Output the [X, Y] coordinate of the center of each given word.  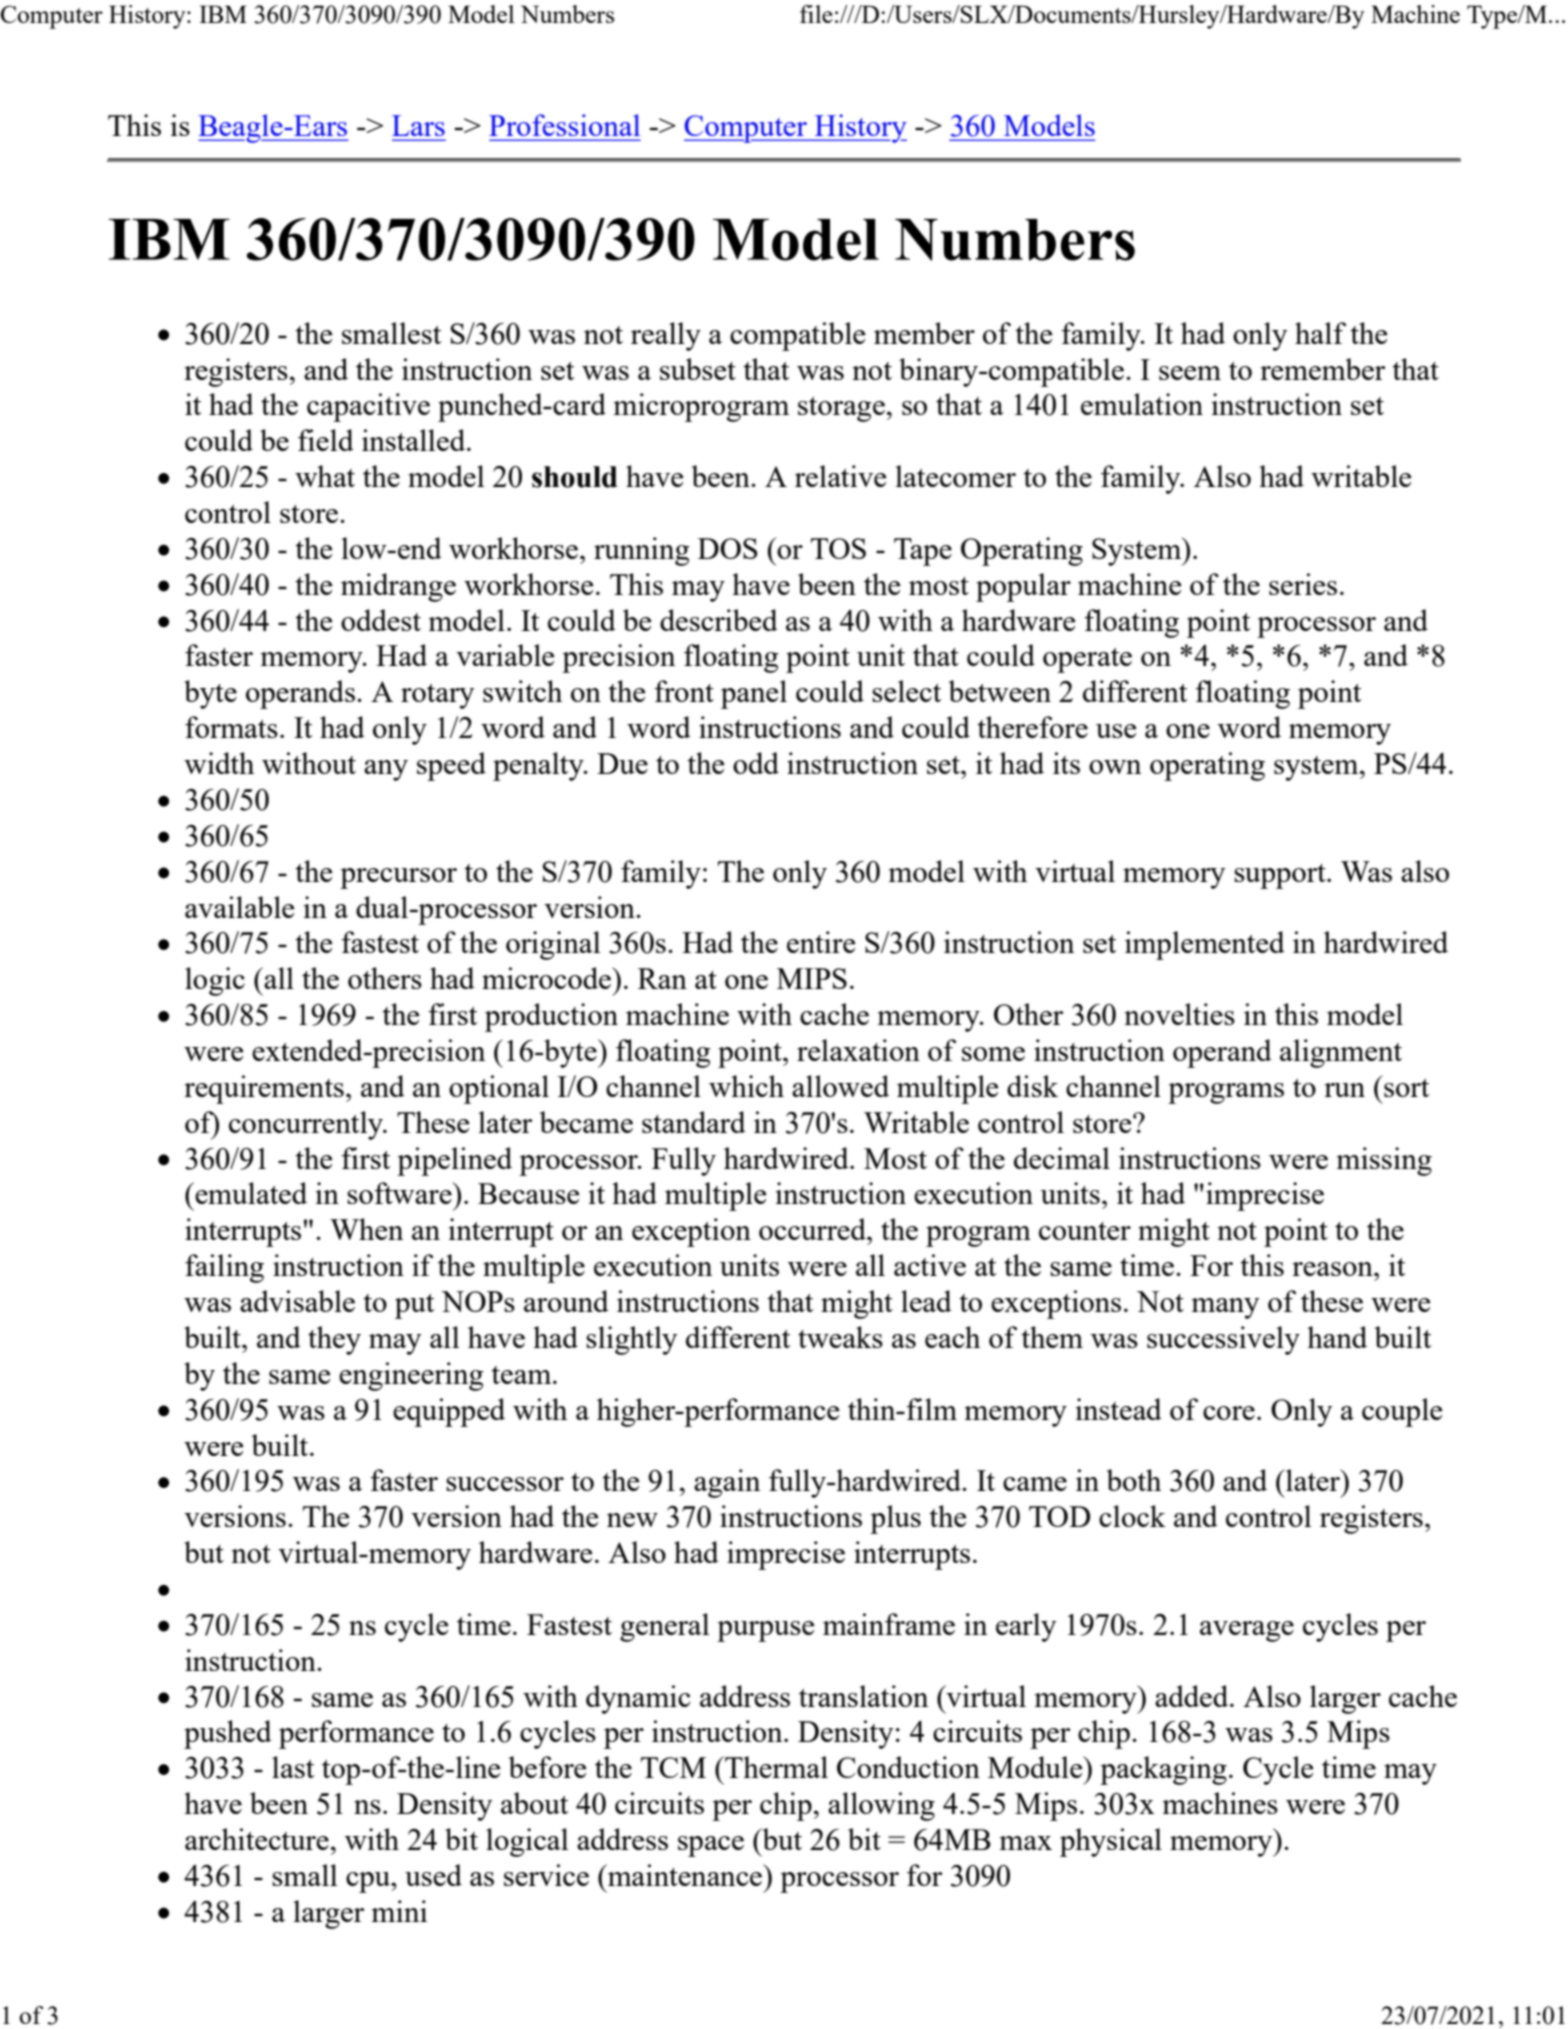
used [433, 1875]
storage [841, 409]
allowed [840, 1086]
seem [1190, 373]
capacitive [368, 407]
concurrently [307, 1125]
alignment [1341, 1053]
